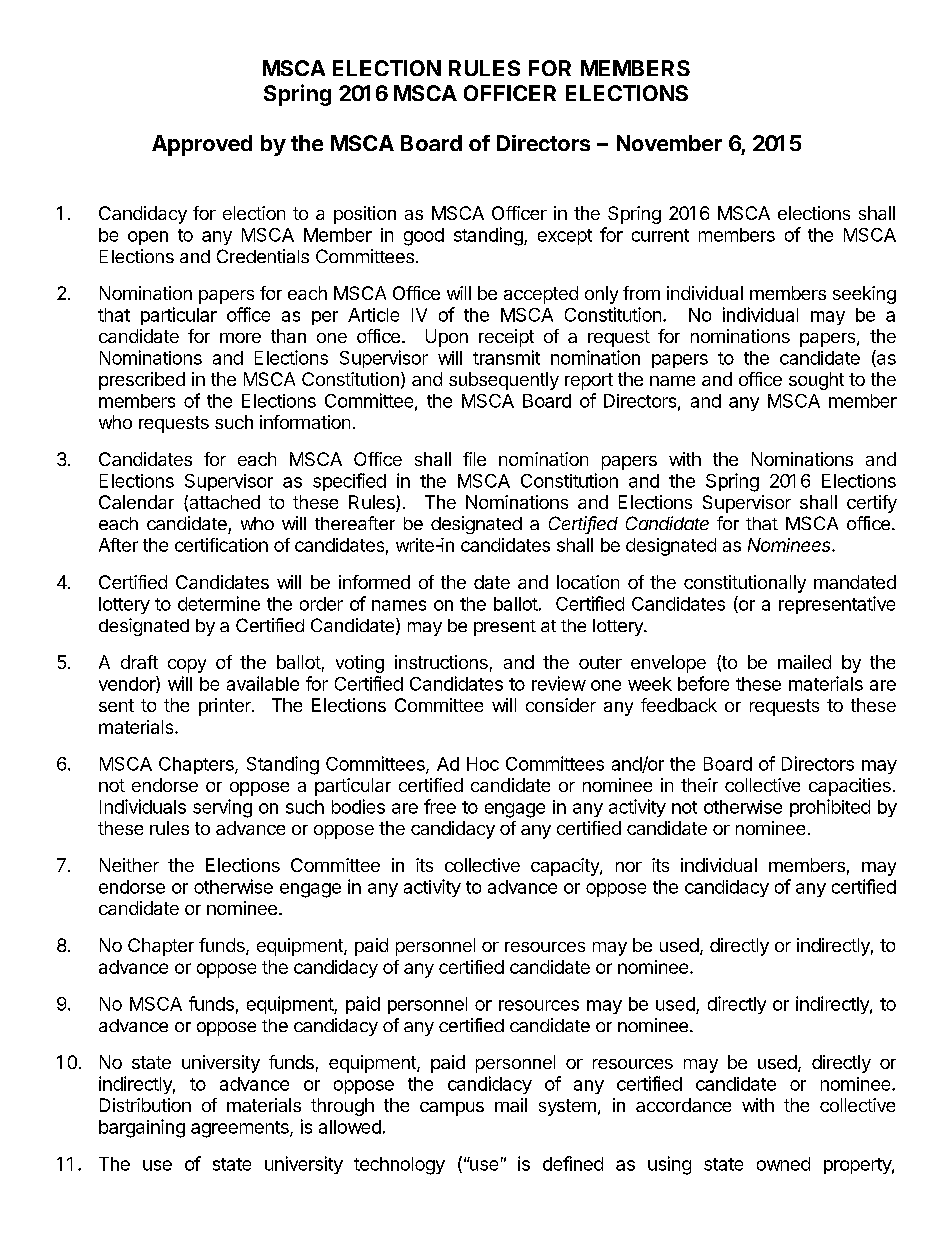  What do you see at coordinates (566, 867) in the screenshot?
I see `capacity` at bounding box center [566, 867].
